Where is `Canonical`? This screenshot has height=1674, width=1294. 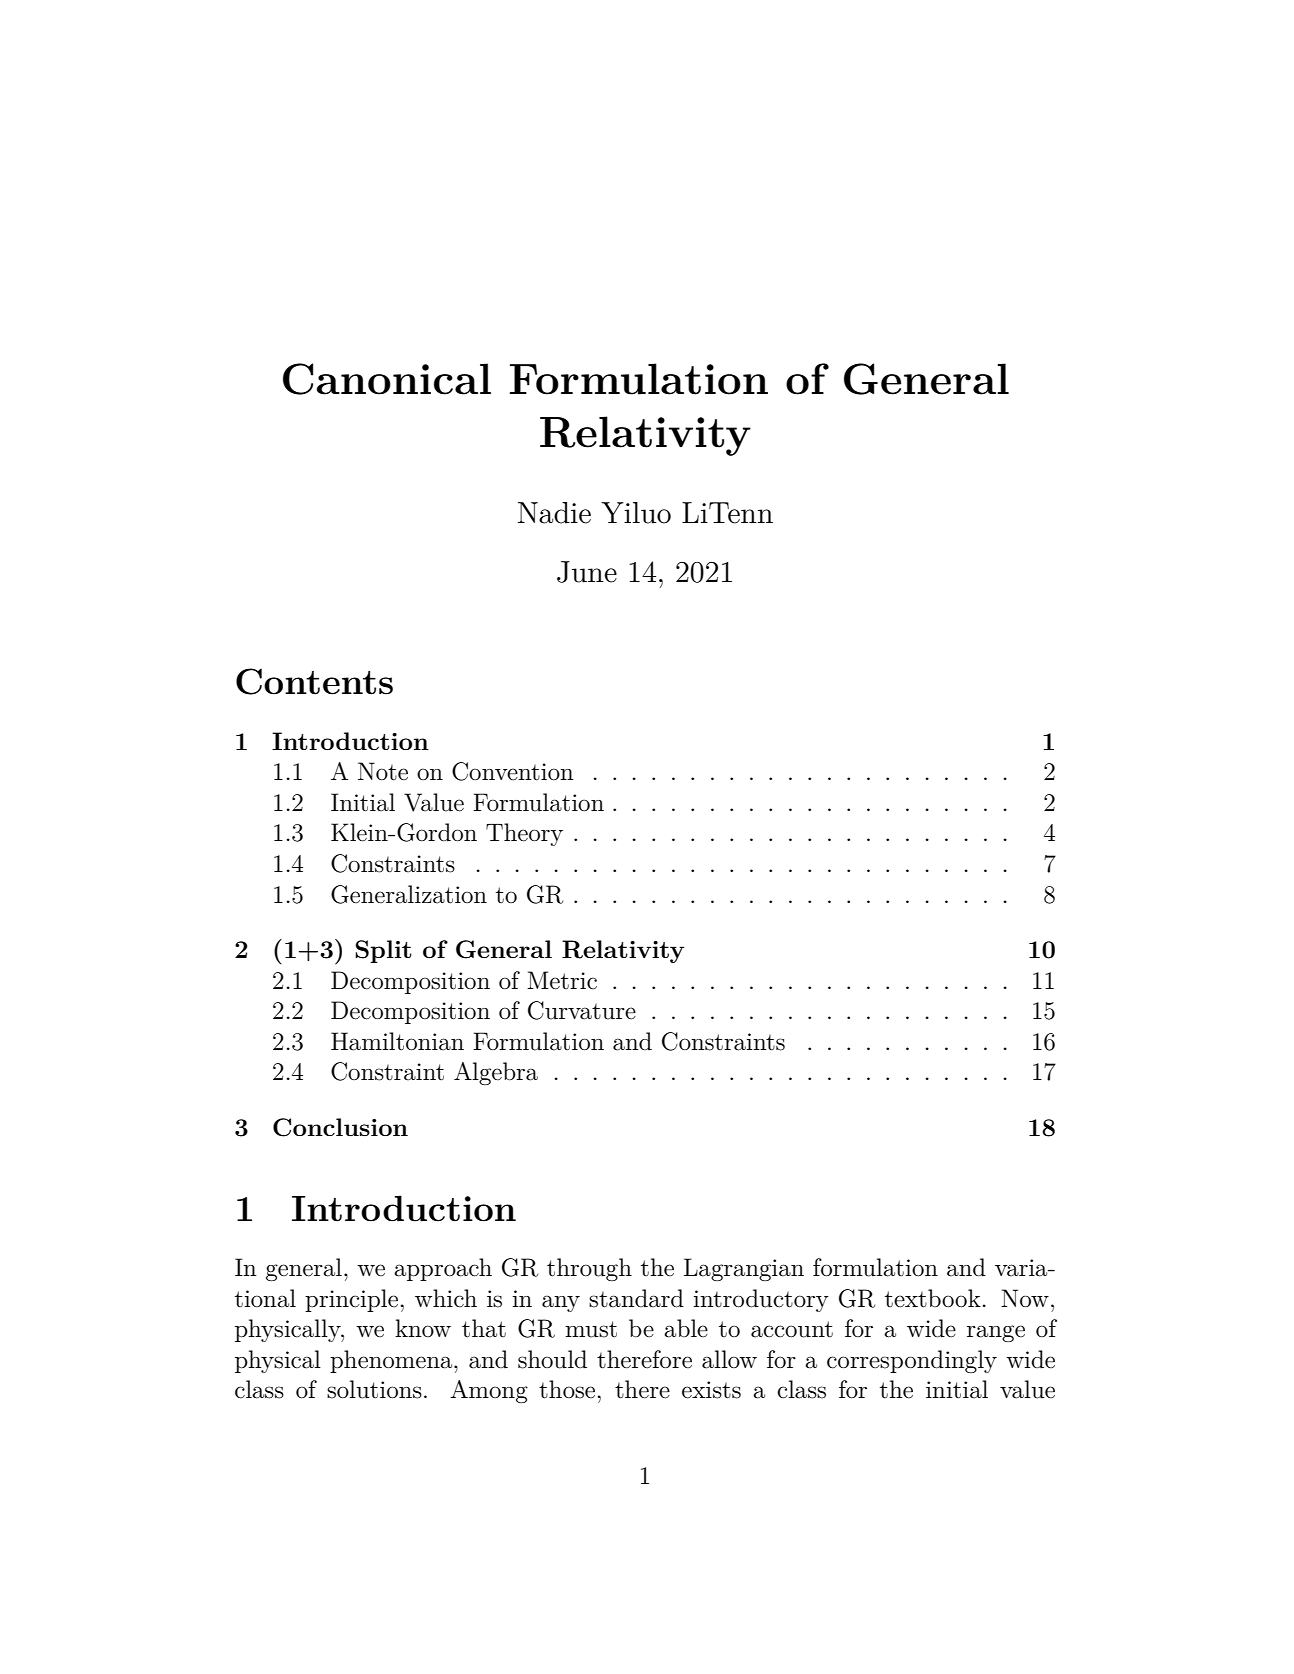 Canonical is located at coordinates (387, 379).
